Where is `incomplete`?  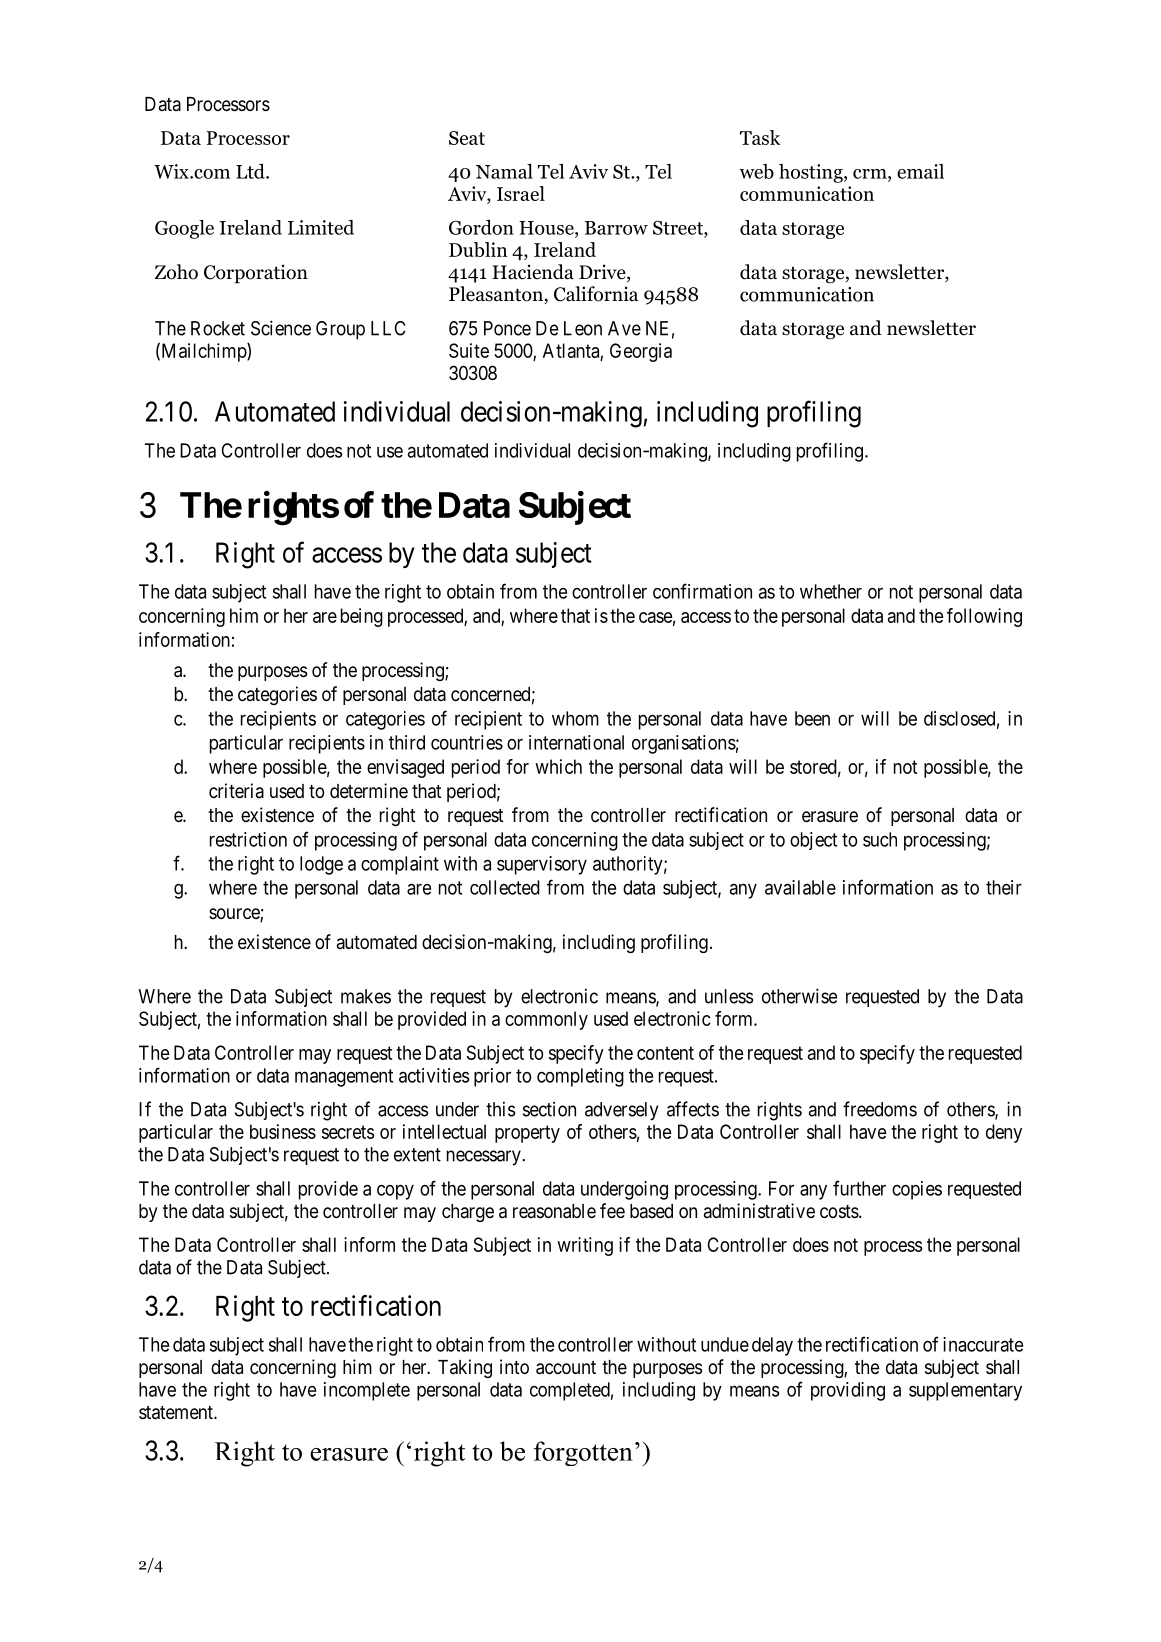
incomplete is located at coordinates (367, 1391).
